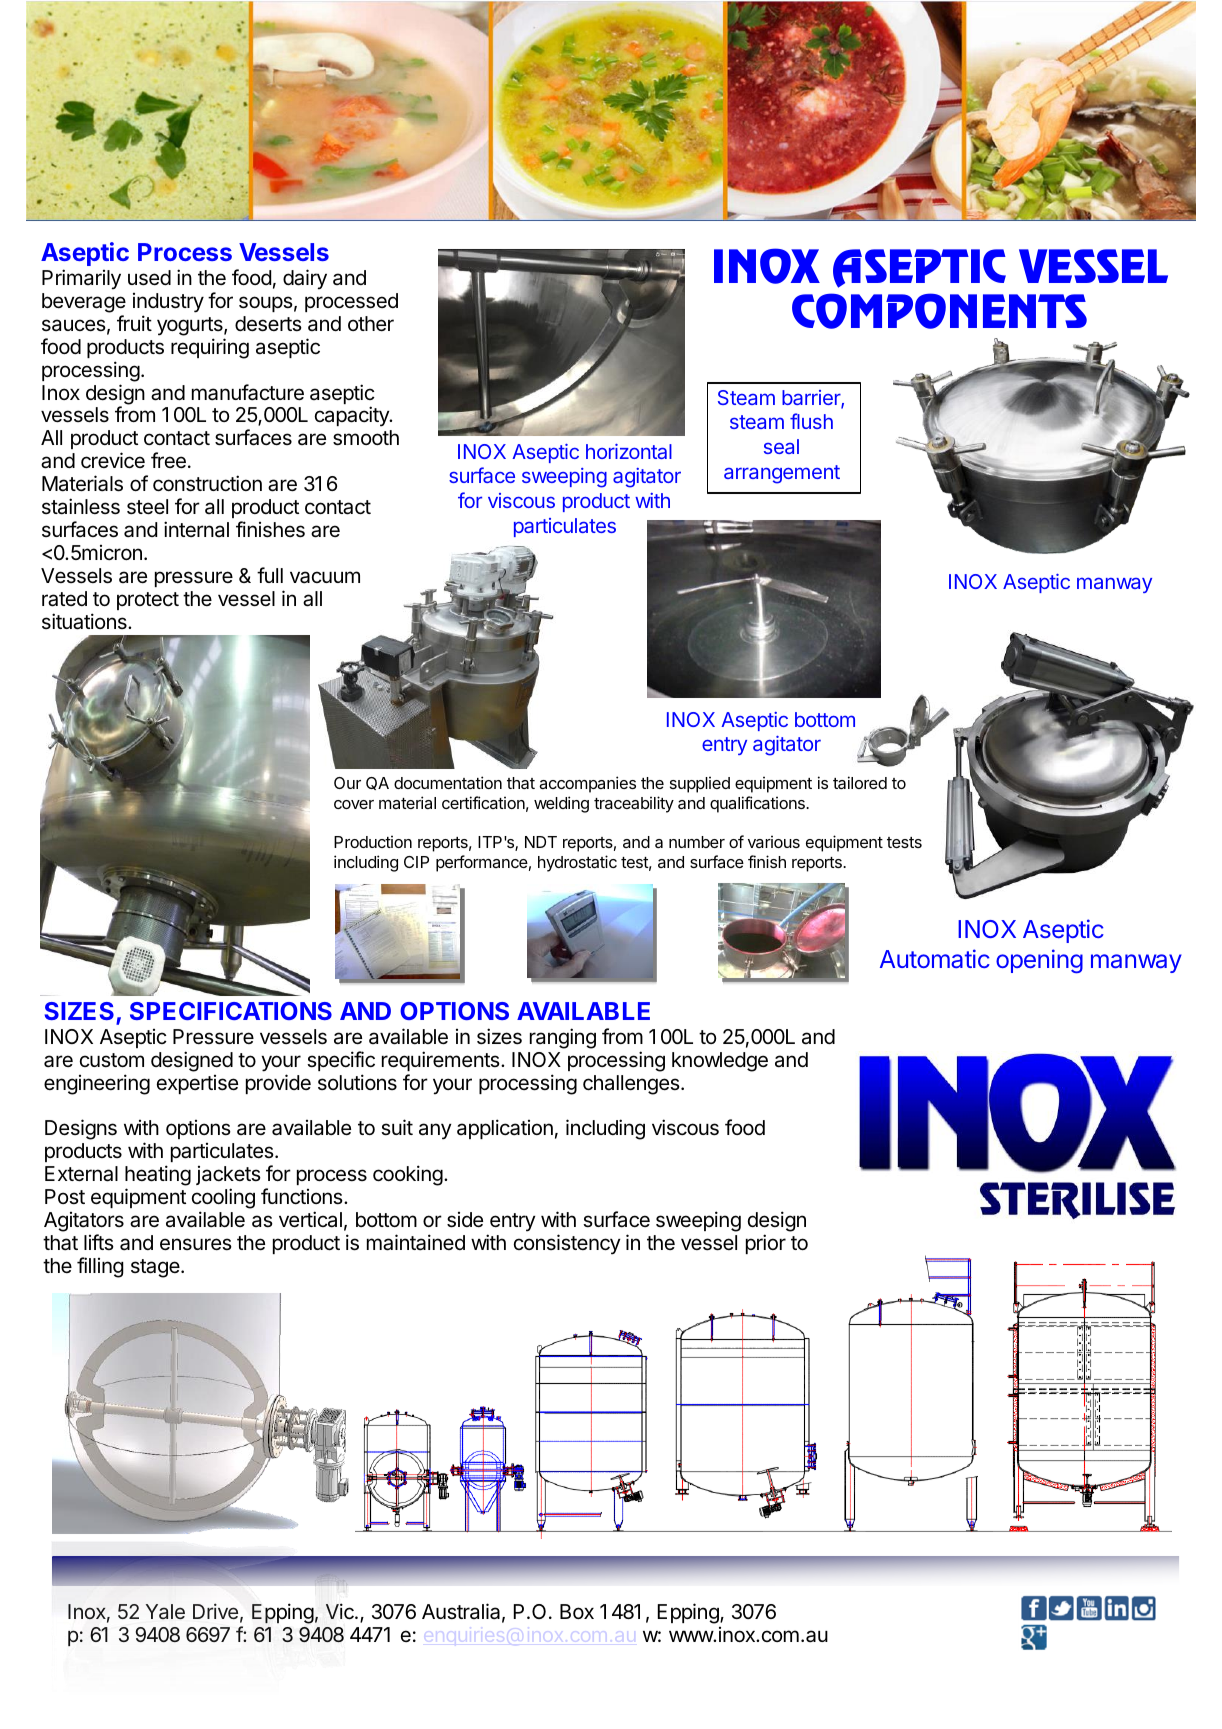  Describe the element at coordinates (939, 311) in the screenshot. I see `COMPONENTS` at that location.
